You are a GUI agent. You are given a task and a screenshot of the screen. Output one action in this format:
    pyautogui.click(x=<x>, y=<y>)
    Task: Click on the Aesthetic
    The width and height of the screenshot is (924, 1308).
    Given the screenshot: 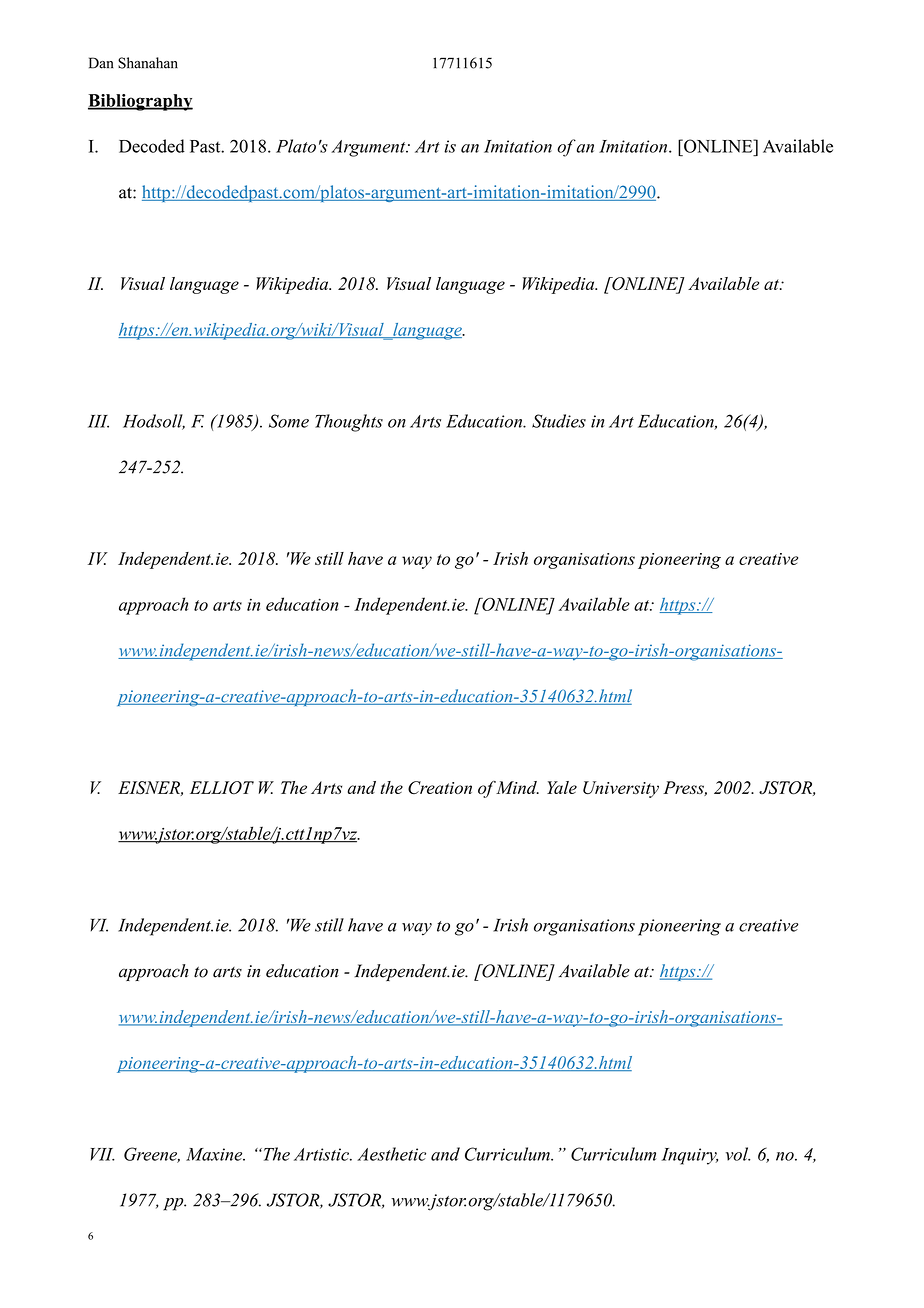 What is the action you would take?
    pyautogui.click(x=391, y=1154)
